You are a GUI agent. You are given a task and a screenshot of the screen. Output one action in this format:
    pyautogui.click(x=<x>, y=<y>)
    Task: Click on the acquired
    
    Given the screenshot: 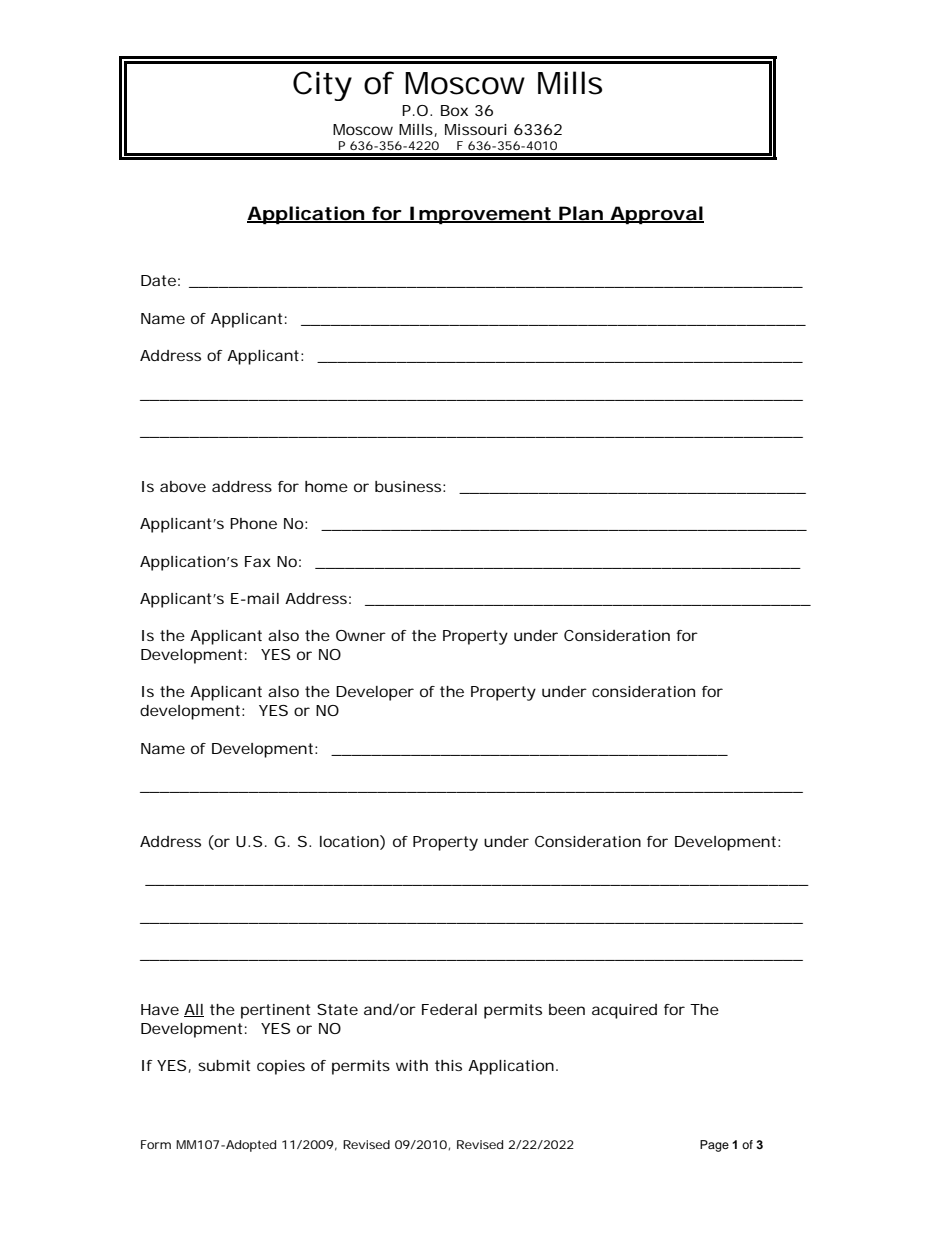 What is the action you would take?
    pyautogui.click(x=624, y=1011)
